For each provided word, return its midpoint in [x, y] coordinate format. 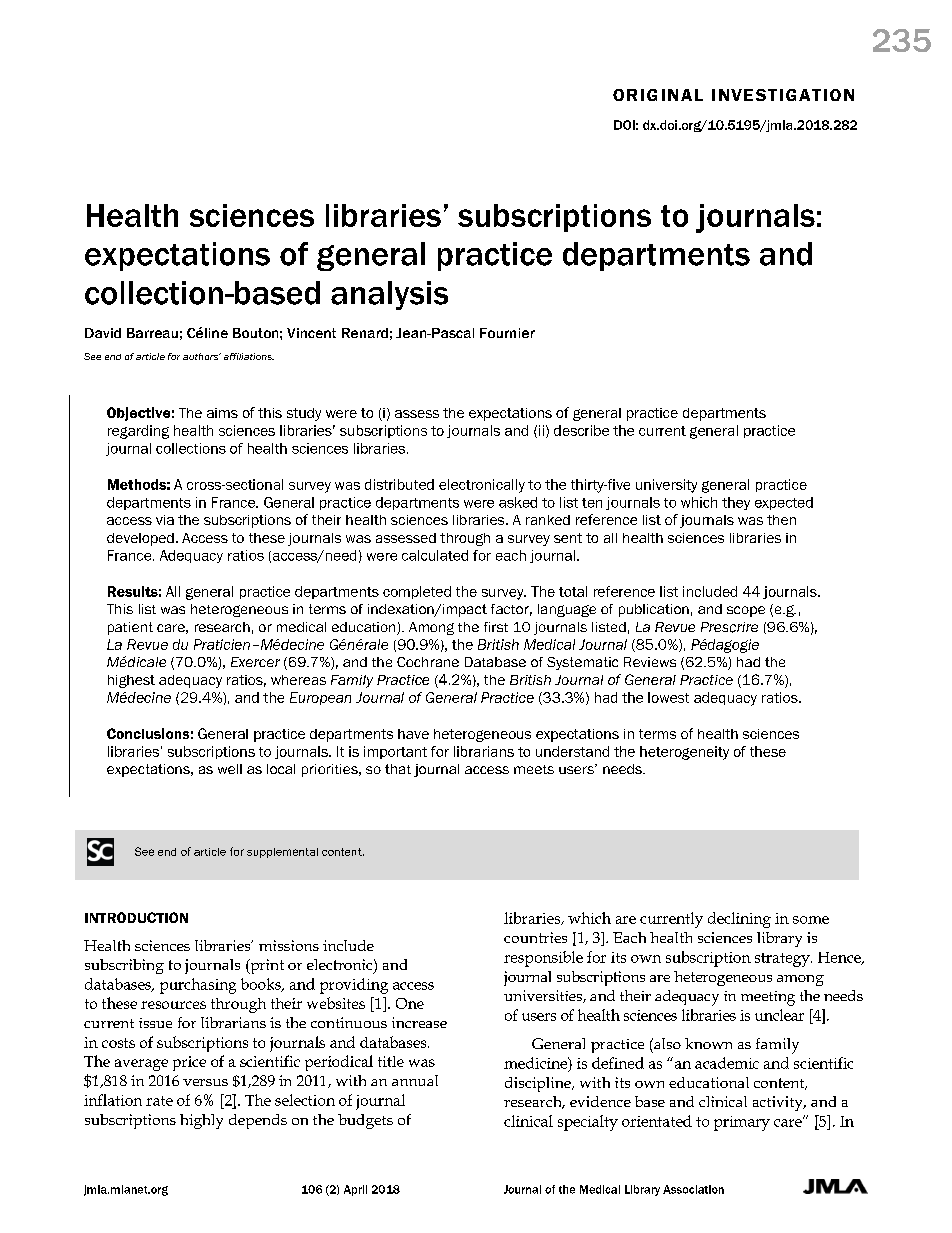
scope [746, 611]
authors [202, 356]
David [103, 333]
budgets [365, 1121]
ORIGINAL [658, 95]
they [736, 503]
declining [739, 920]
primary [742, 1123]
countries [535, 937]
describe [581, 430]
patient [130, 628]
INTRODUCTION [136, 917]
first [496, 627]
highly [201, 1121]
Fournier [507, 333]
